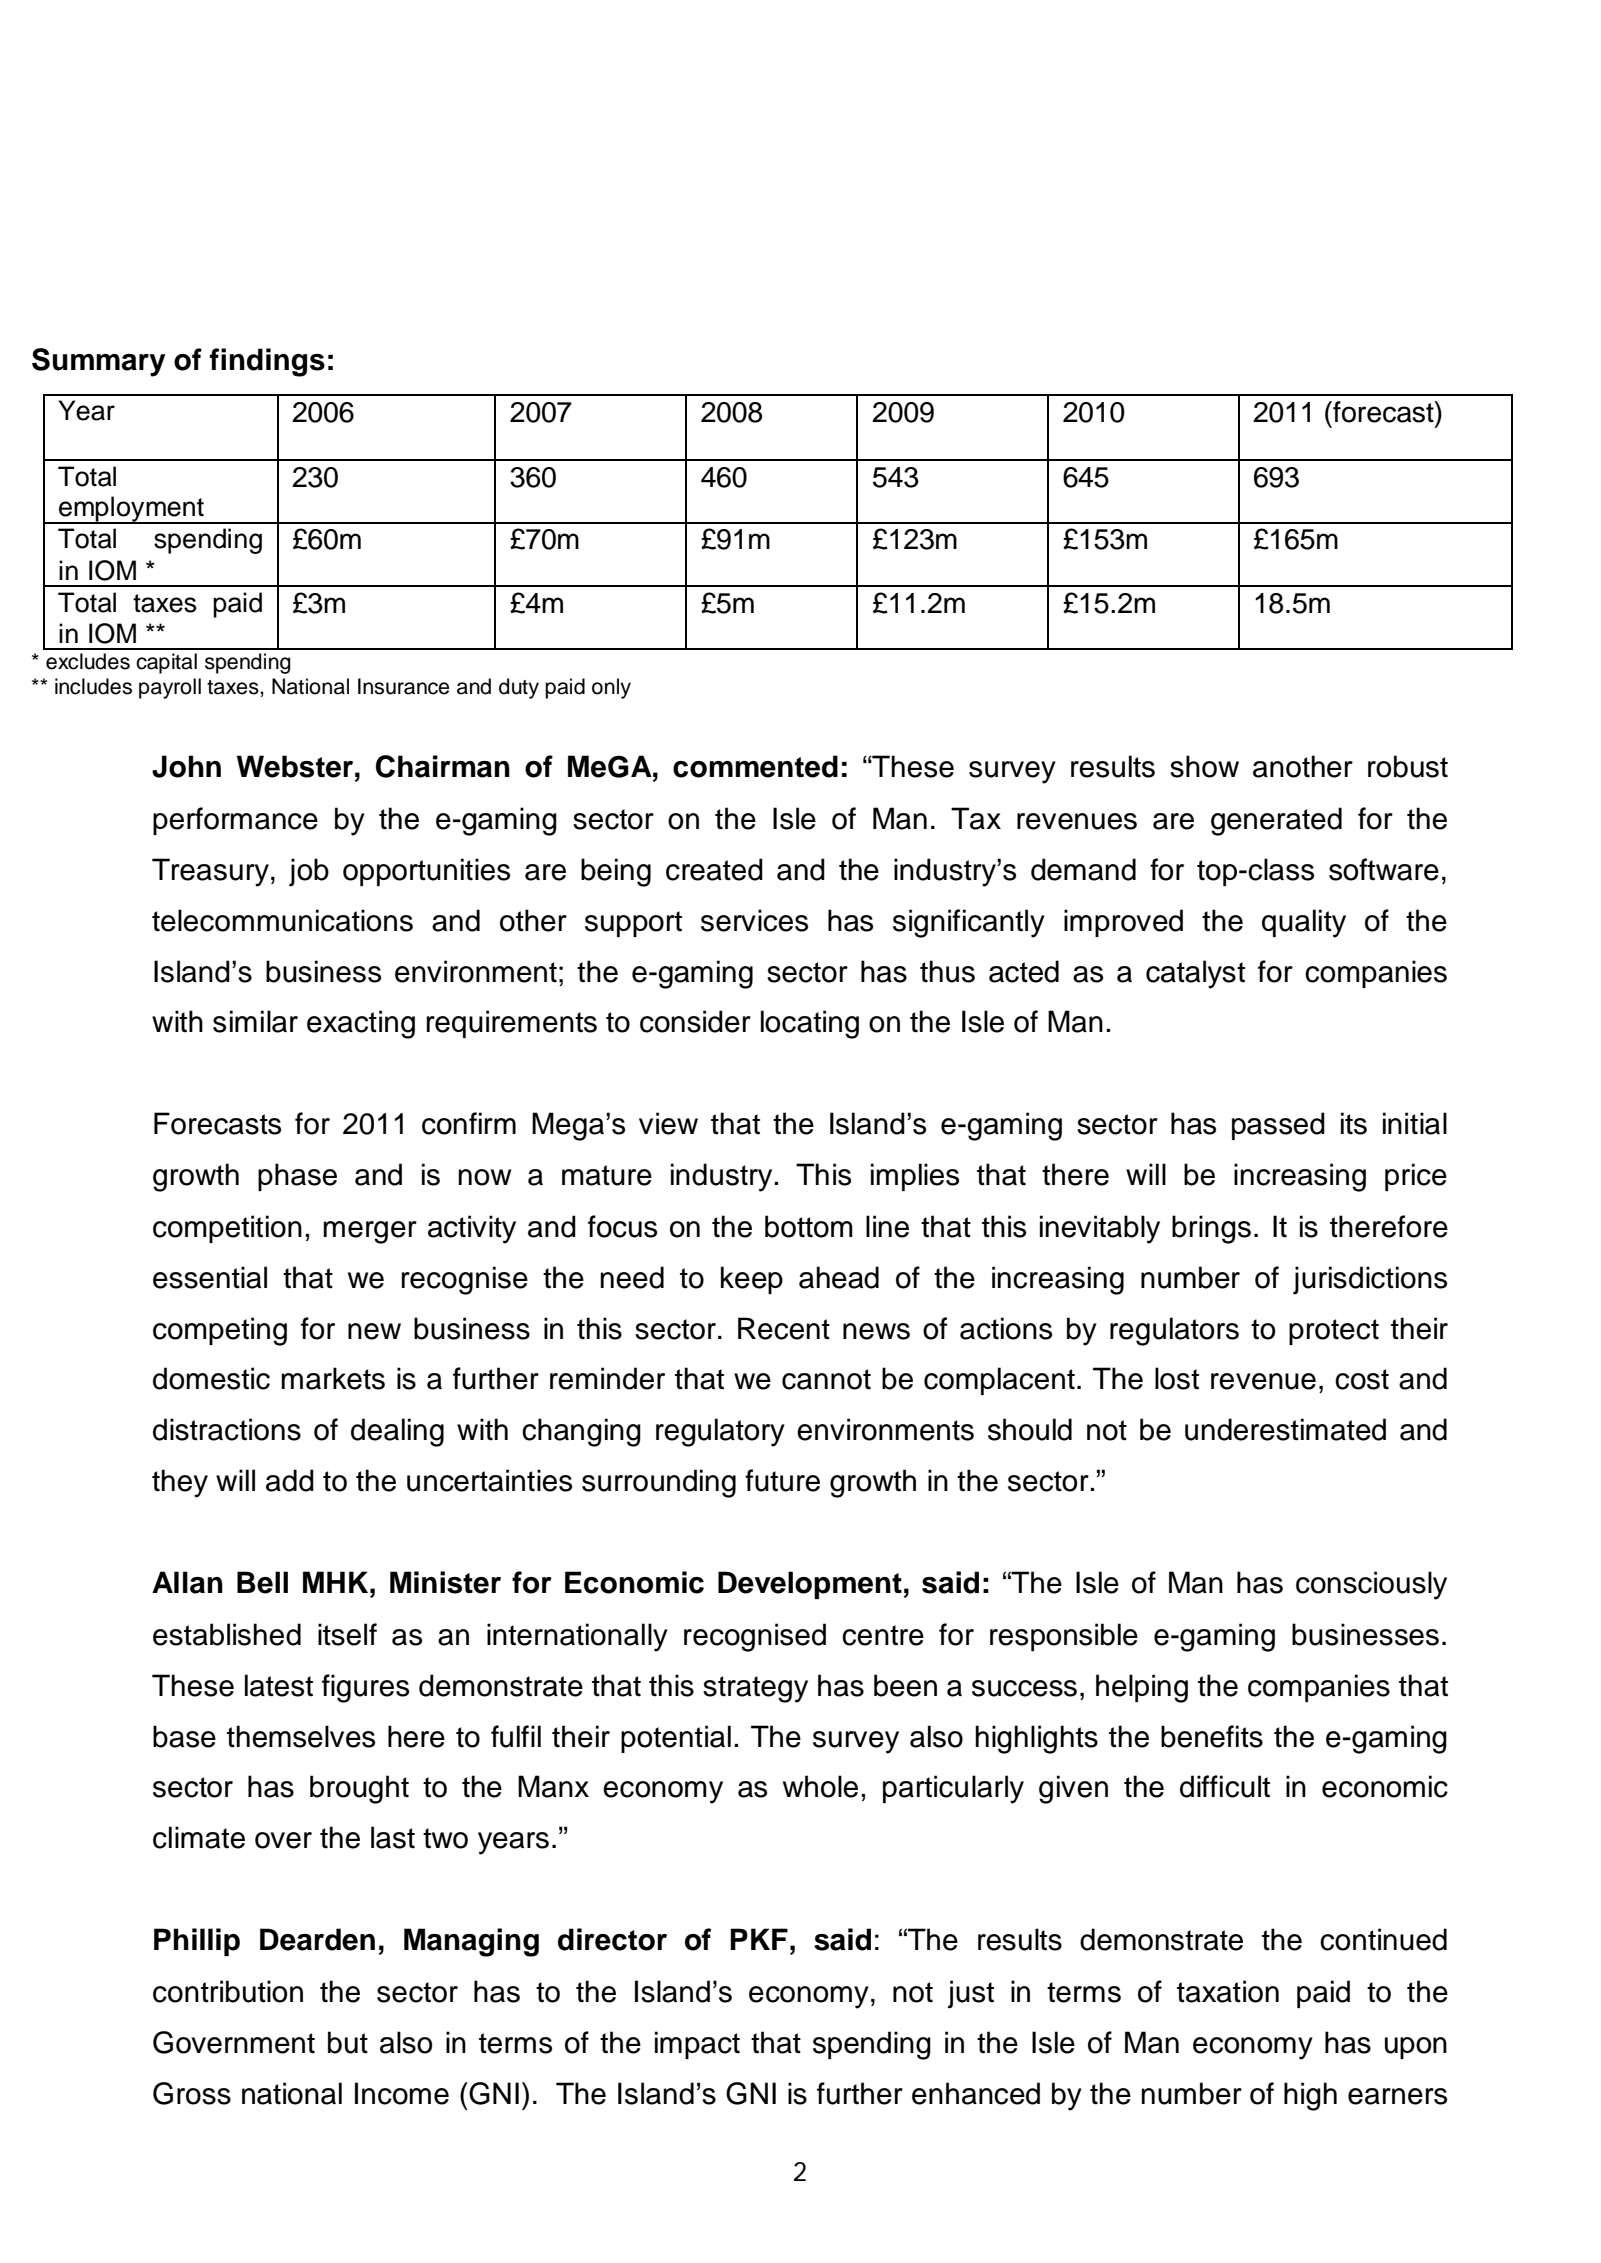 The image size is (1601, 2263). Describe the element at coordinates (1211, 1229) in the screenshot. I see `brings` at that location.
